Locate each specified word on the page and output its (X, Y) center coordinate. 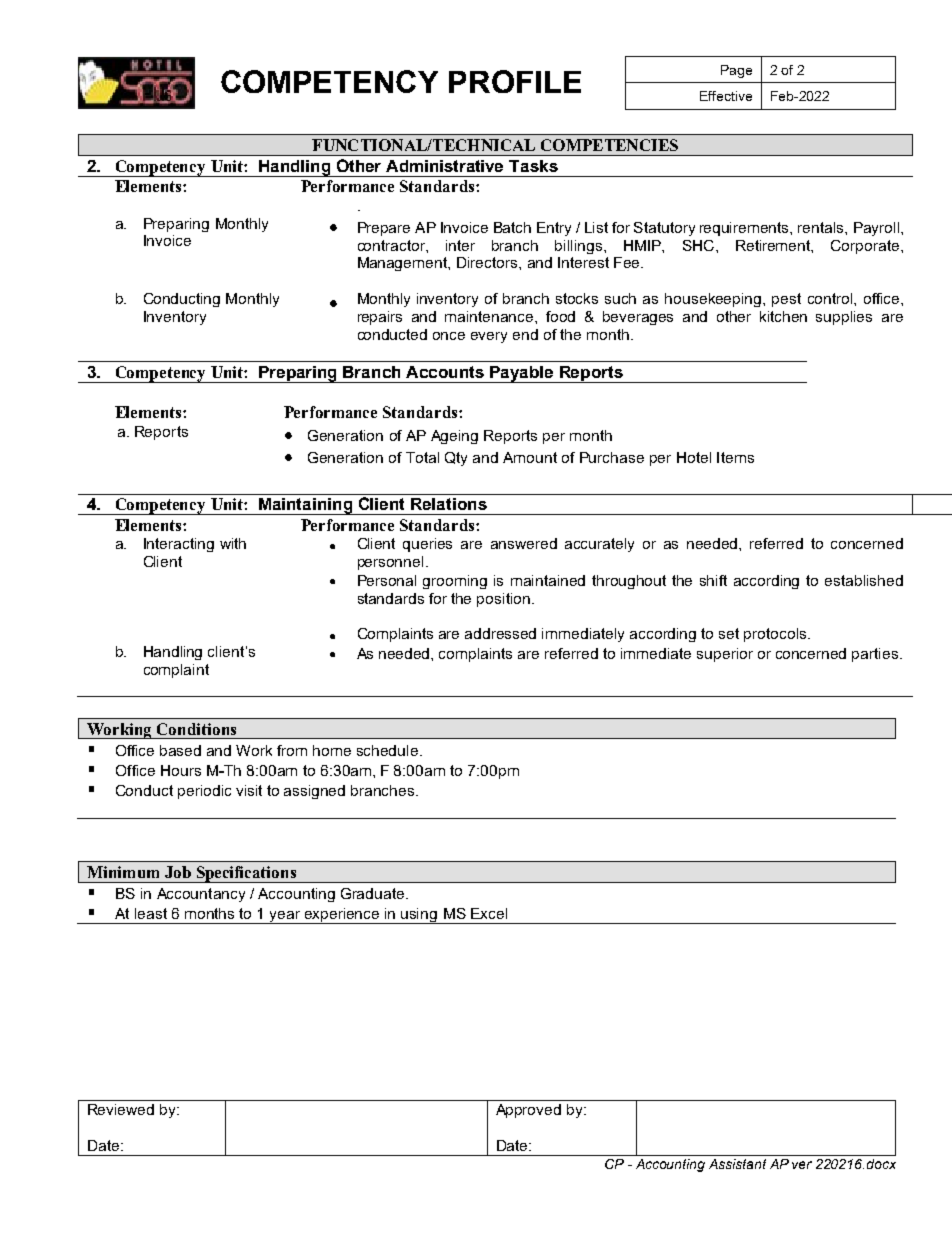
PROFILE (515, 81)
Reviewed (121, 1109)
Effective (726, 96)
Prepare (384, 229)
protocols (776, 635)
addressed (500, 633)
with (233, 543)
